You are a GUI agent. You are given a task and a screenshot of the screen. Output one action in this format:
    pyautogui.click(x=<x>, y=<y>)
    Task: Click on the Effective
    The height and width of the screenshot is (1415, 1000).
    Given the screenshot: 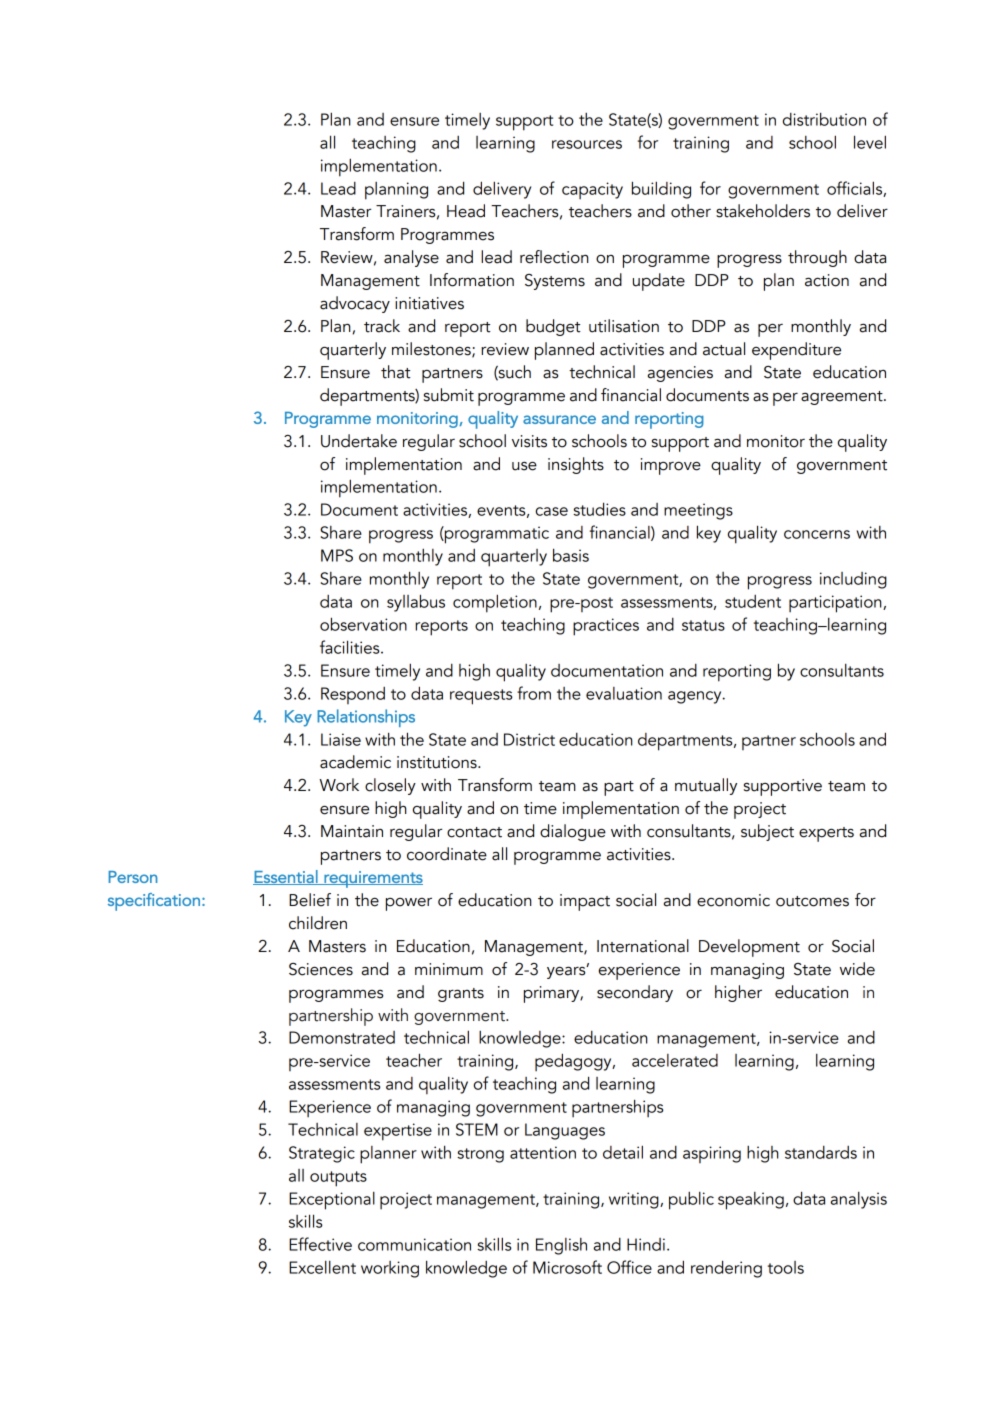 What is the action you would take?
    pyautogui.click(x=320, y=1244)
